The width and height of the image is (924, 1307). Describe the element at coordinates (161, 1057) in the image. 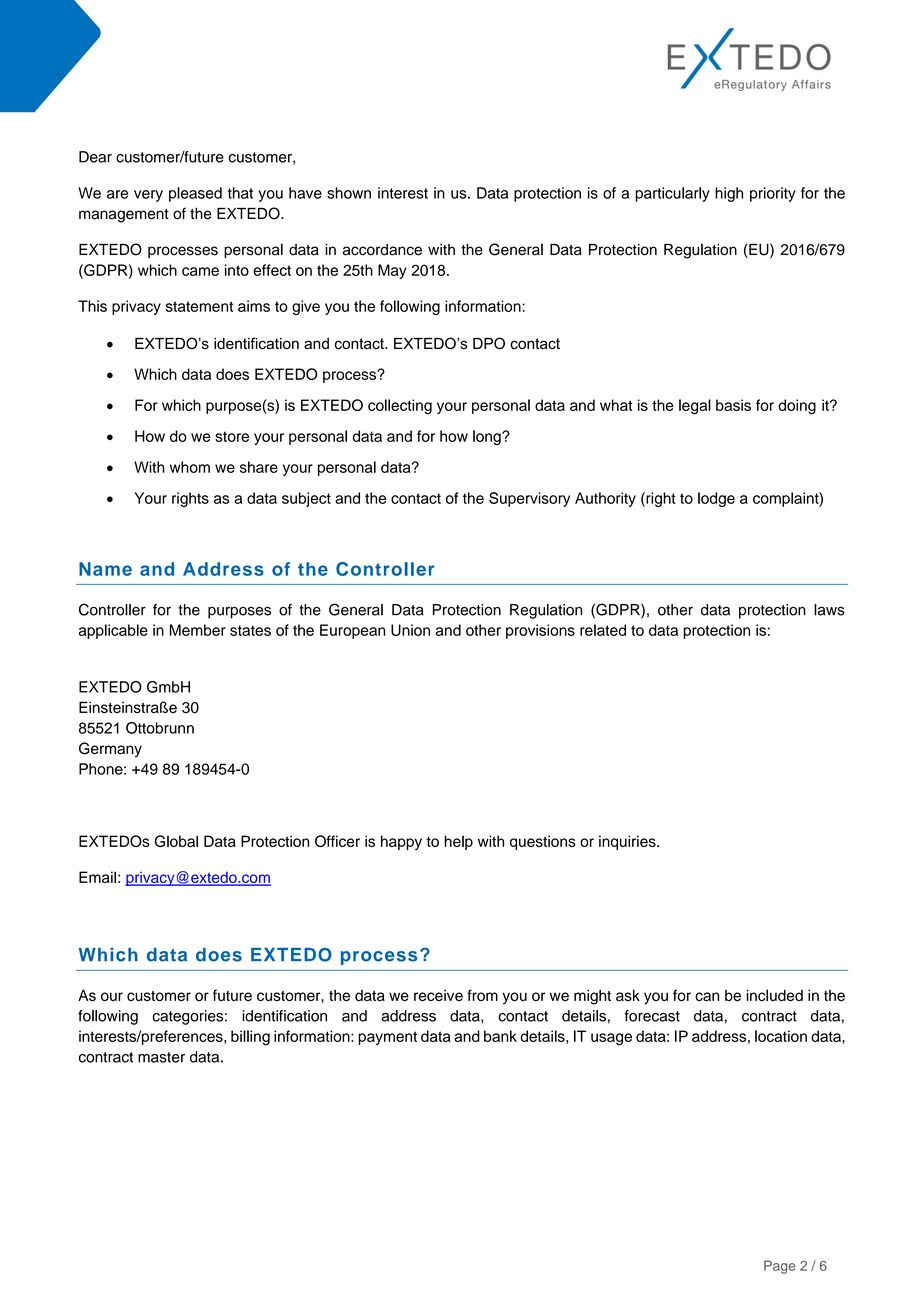

I see `master` at that location.
